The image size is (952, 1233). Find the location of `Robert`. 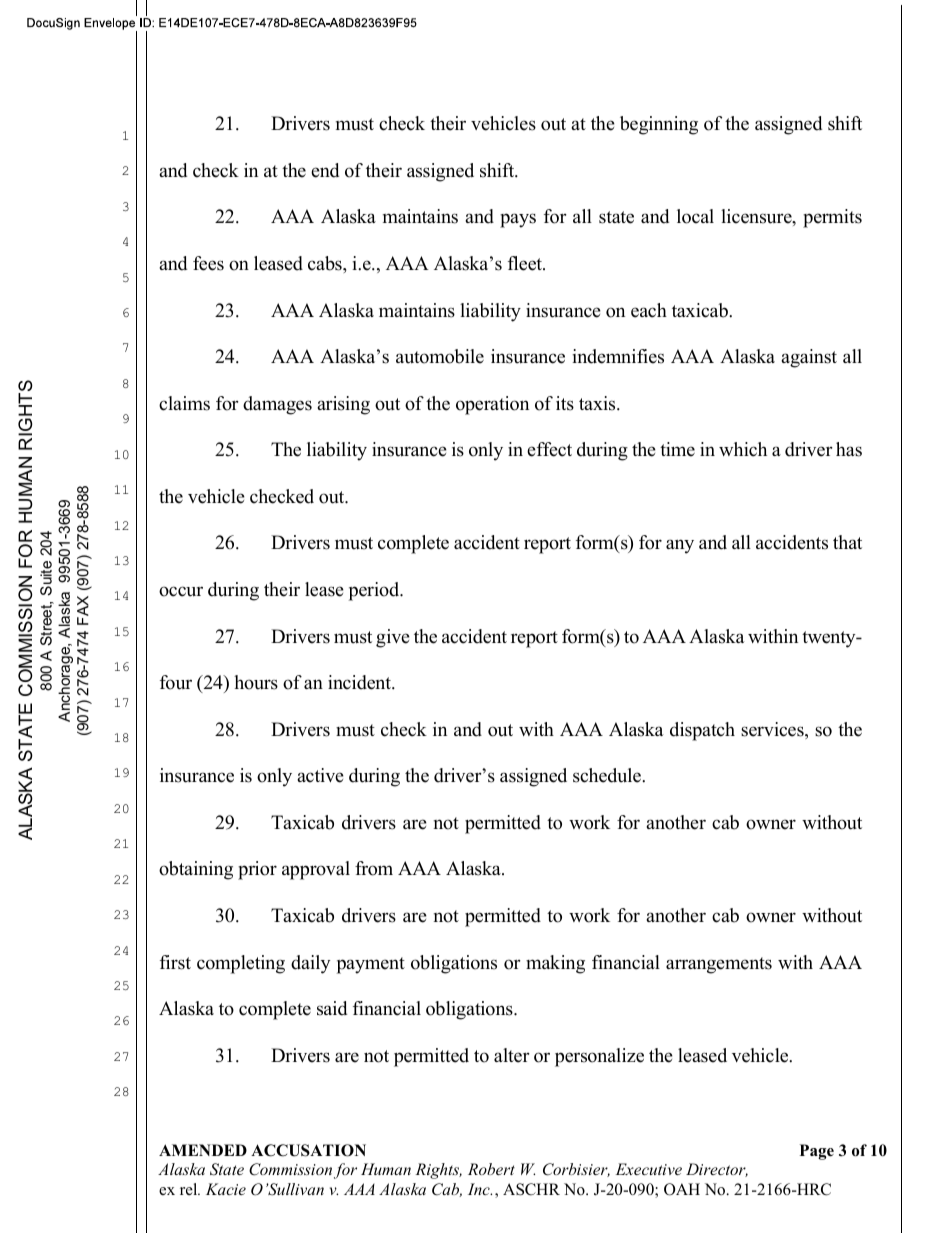

Robert is located at coordinates (491, 1169).
